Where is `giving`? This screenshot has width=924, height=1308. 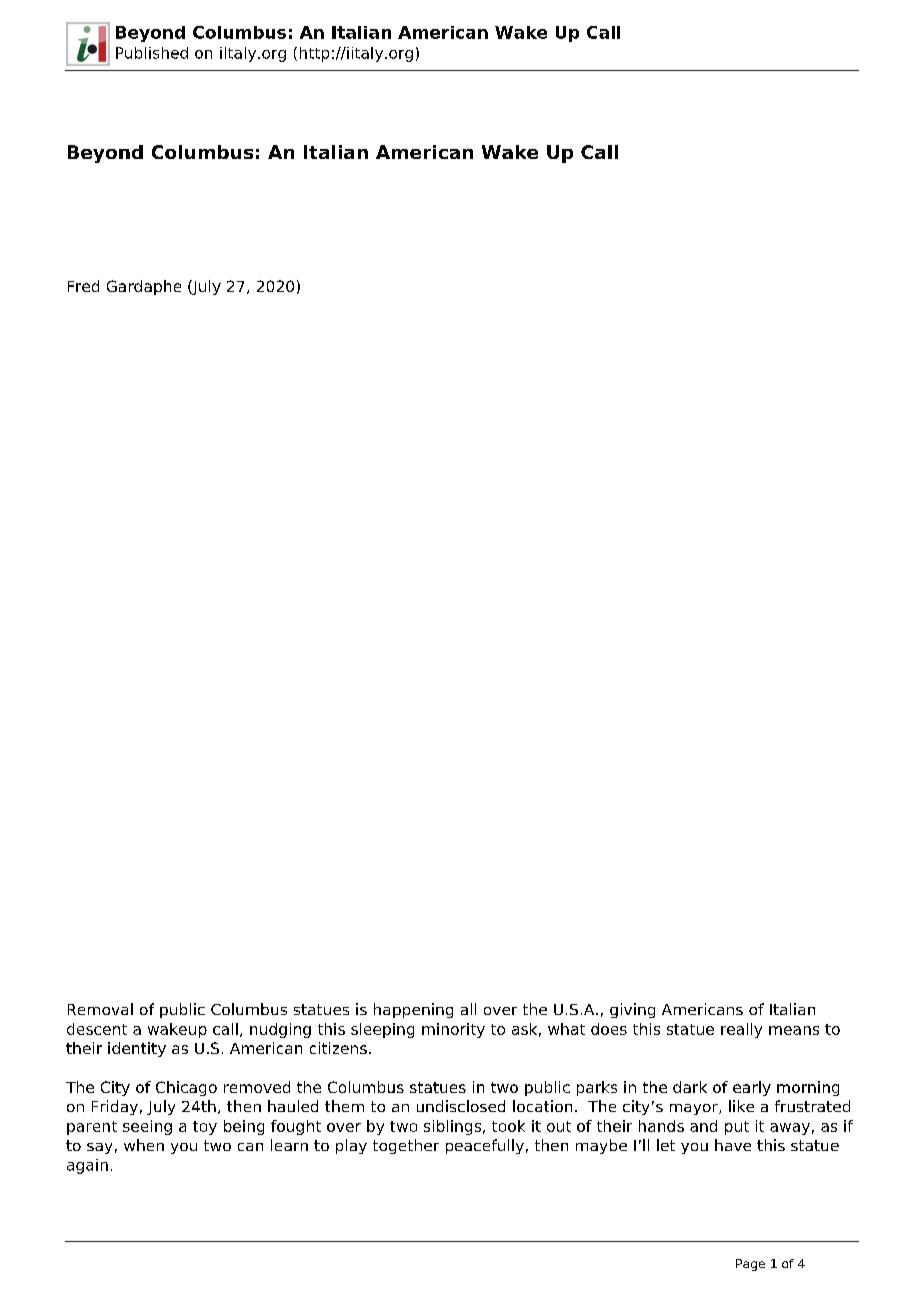
giving is located at coordinates (632, 1010).
